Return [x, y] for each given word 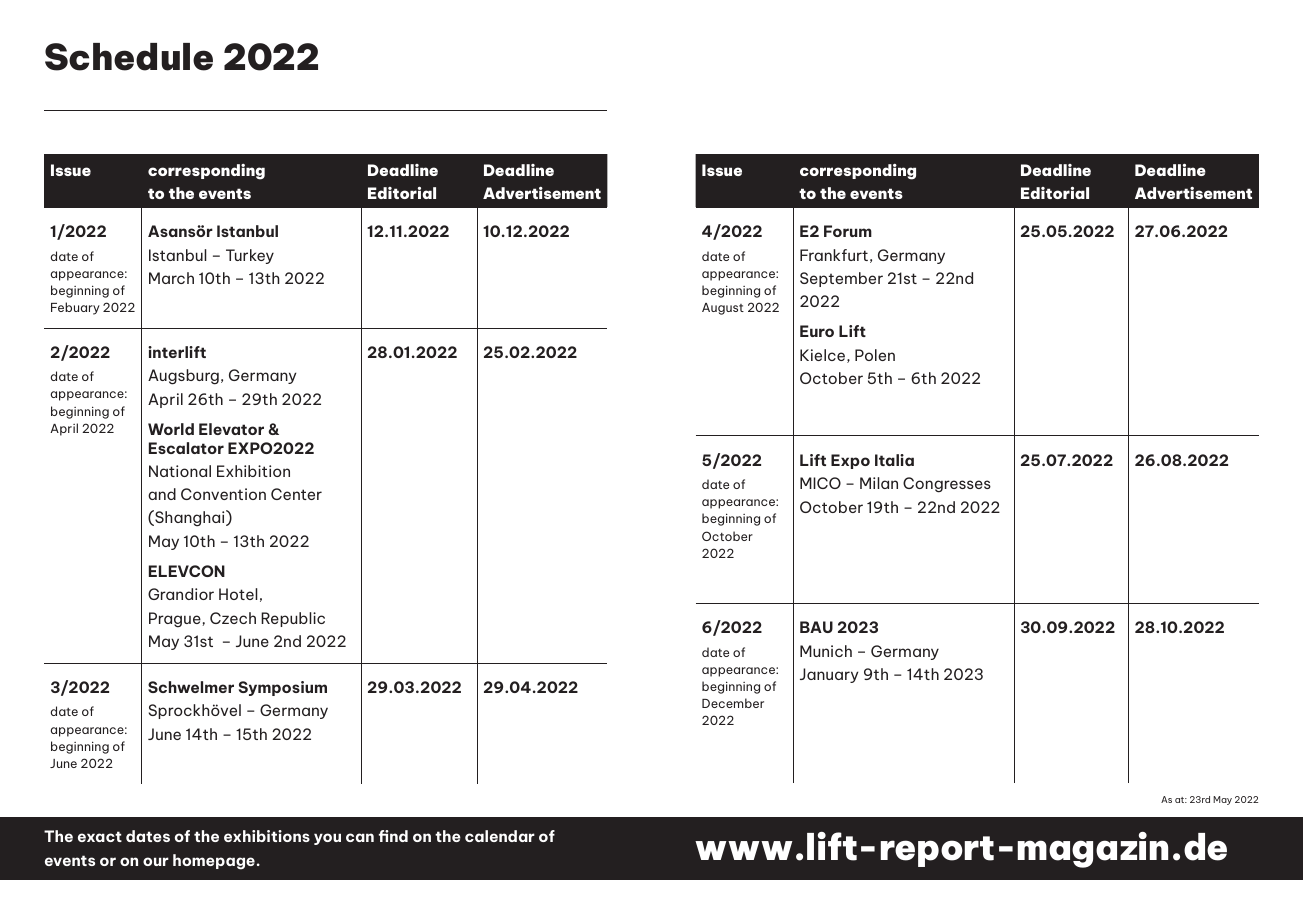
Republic [293, 619]
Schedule [129, 57]
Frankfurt [834, 255]
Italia [894, 460]
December [733, 703]
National [180, 471]
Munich [826, 651]
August [723, 309]
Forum [848, 231]
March [171, 278]
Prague [176, 620]
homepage [214, 862]
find [393, 836]
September [841, 279]
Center [296, 494]
